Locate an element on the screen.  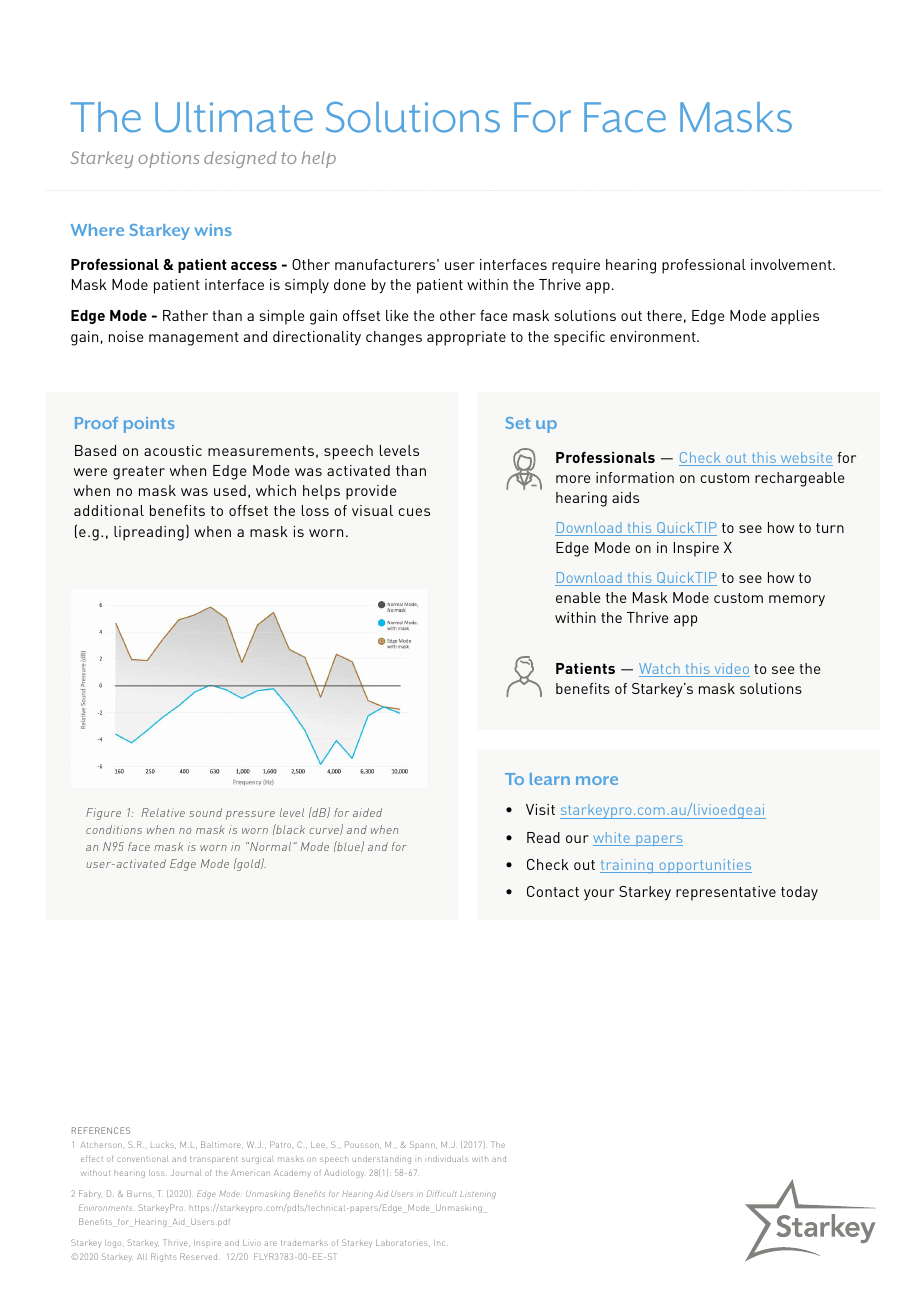
require is located at coordinates (576, 266).
